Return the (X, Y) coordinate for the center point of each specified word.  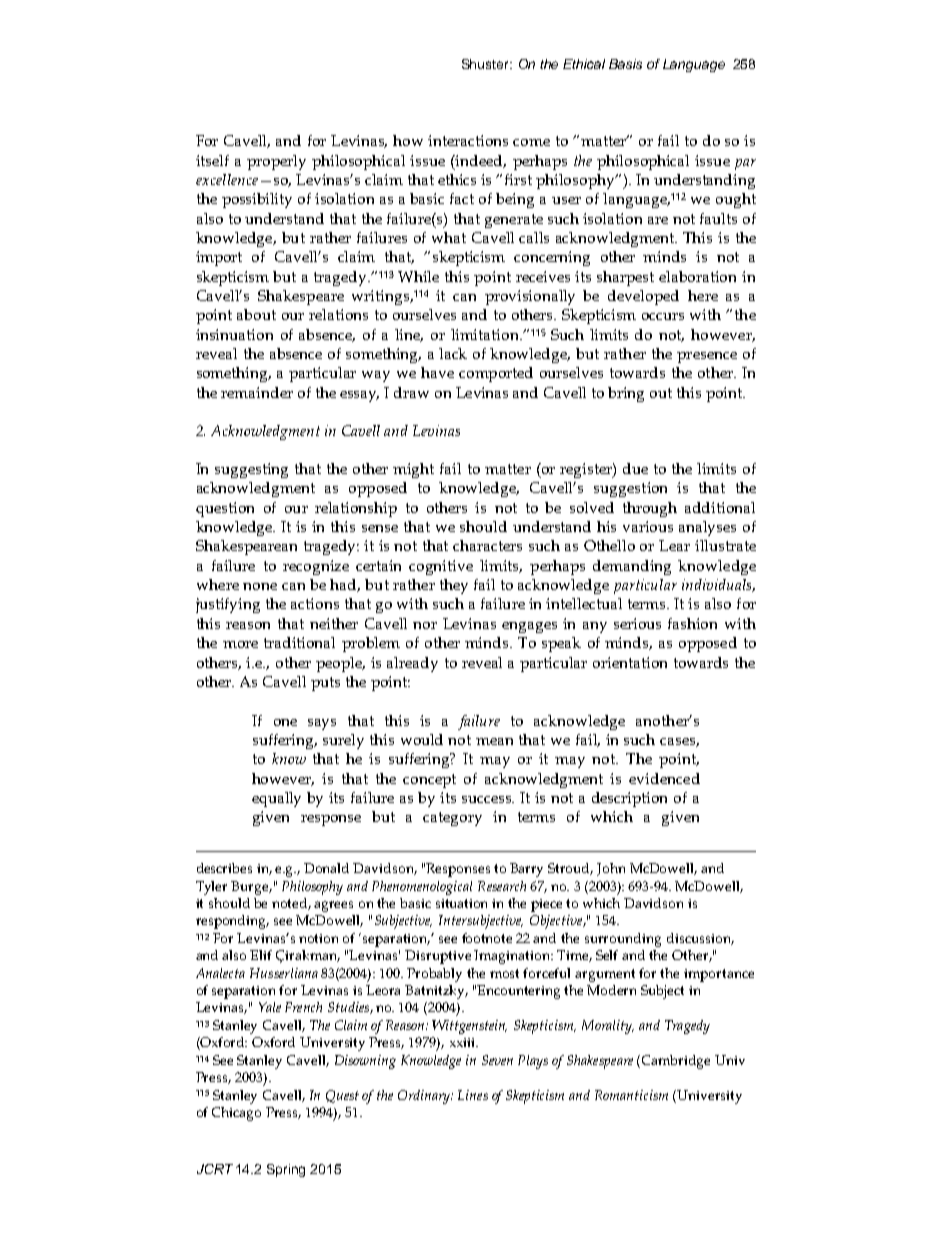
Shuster (487, 64)
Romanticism (631, 1095)
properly (276, 162)
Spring (286, 1170)
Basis (625, 64)
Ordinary (425, 1097)
